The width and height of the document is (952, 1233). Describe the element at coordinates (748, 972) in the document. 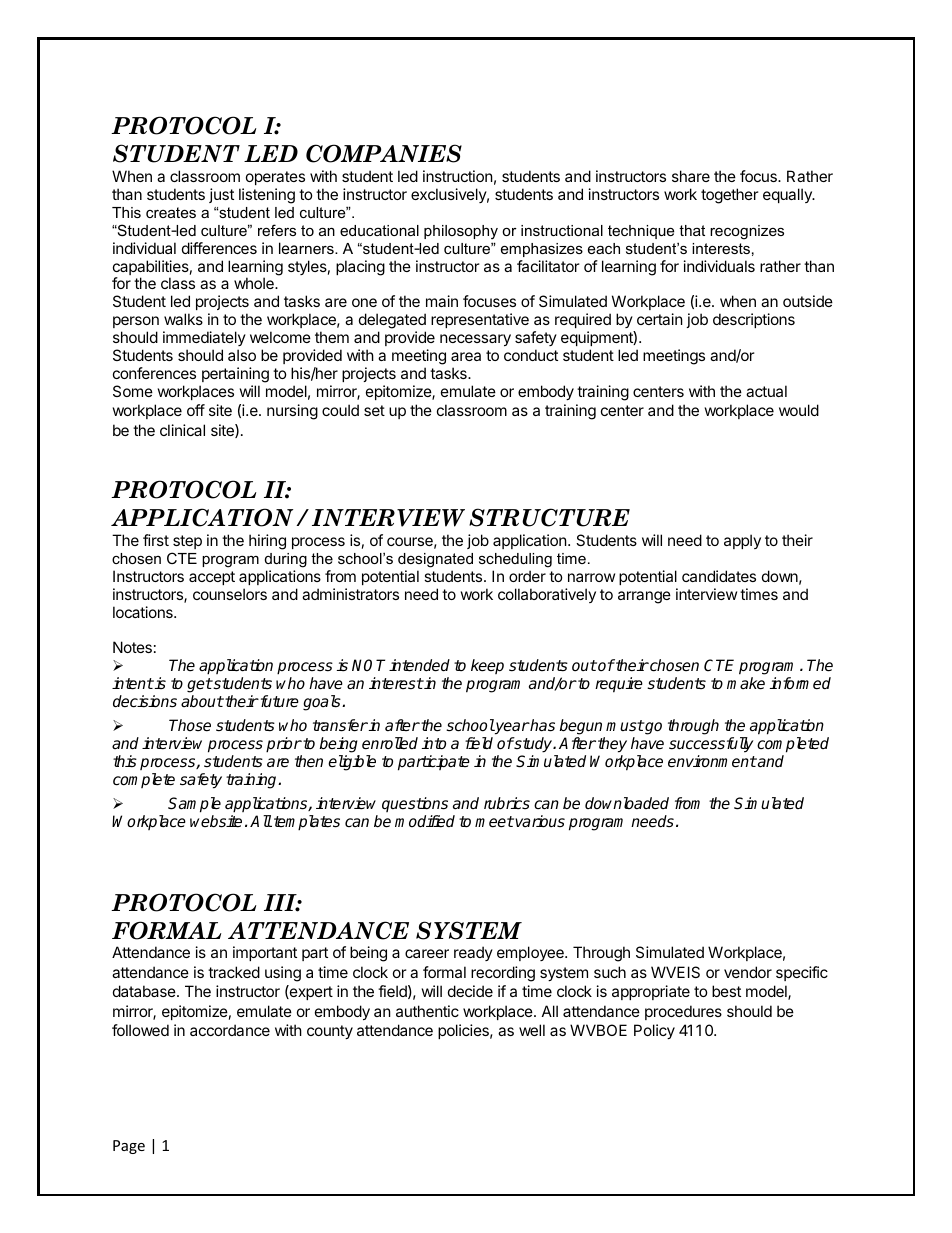

I see `vendor` at that location.
